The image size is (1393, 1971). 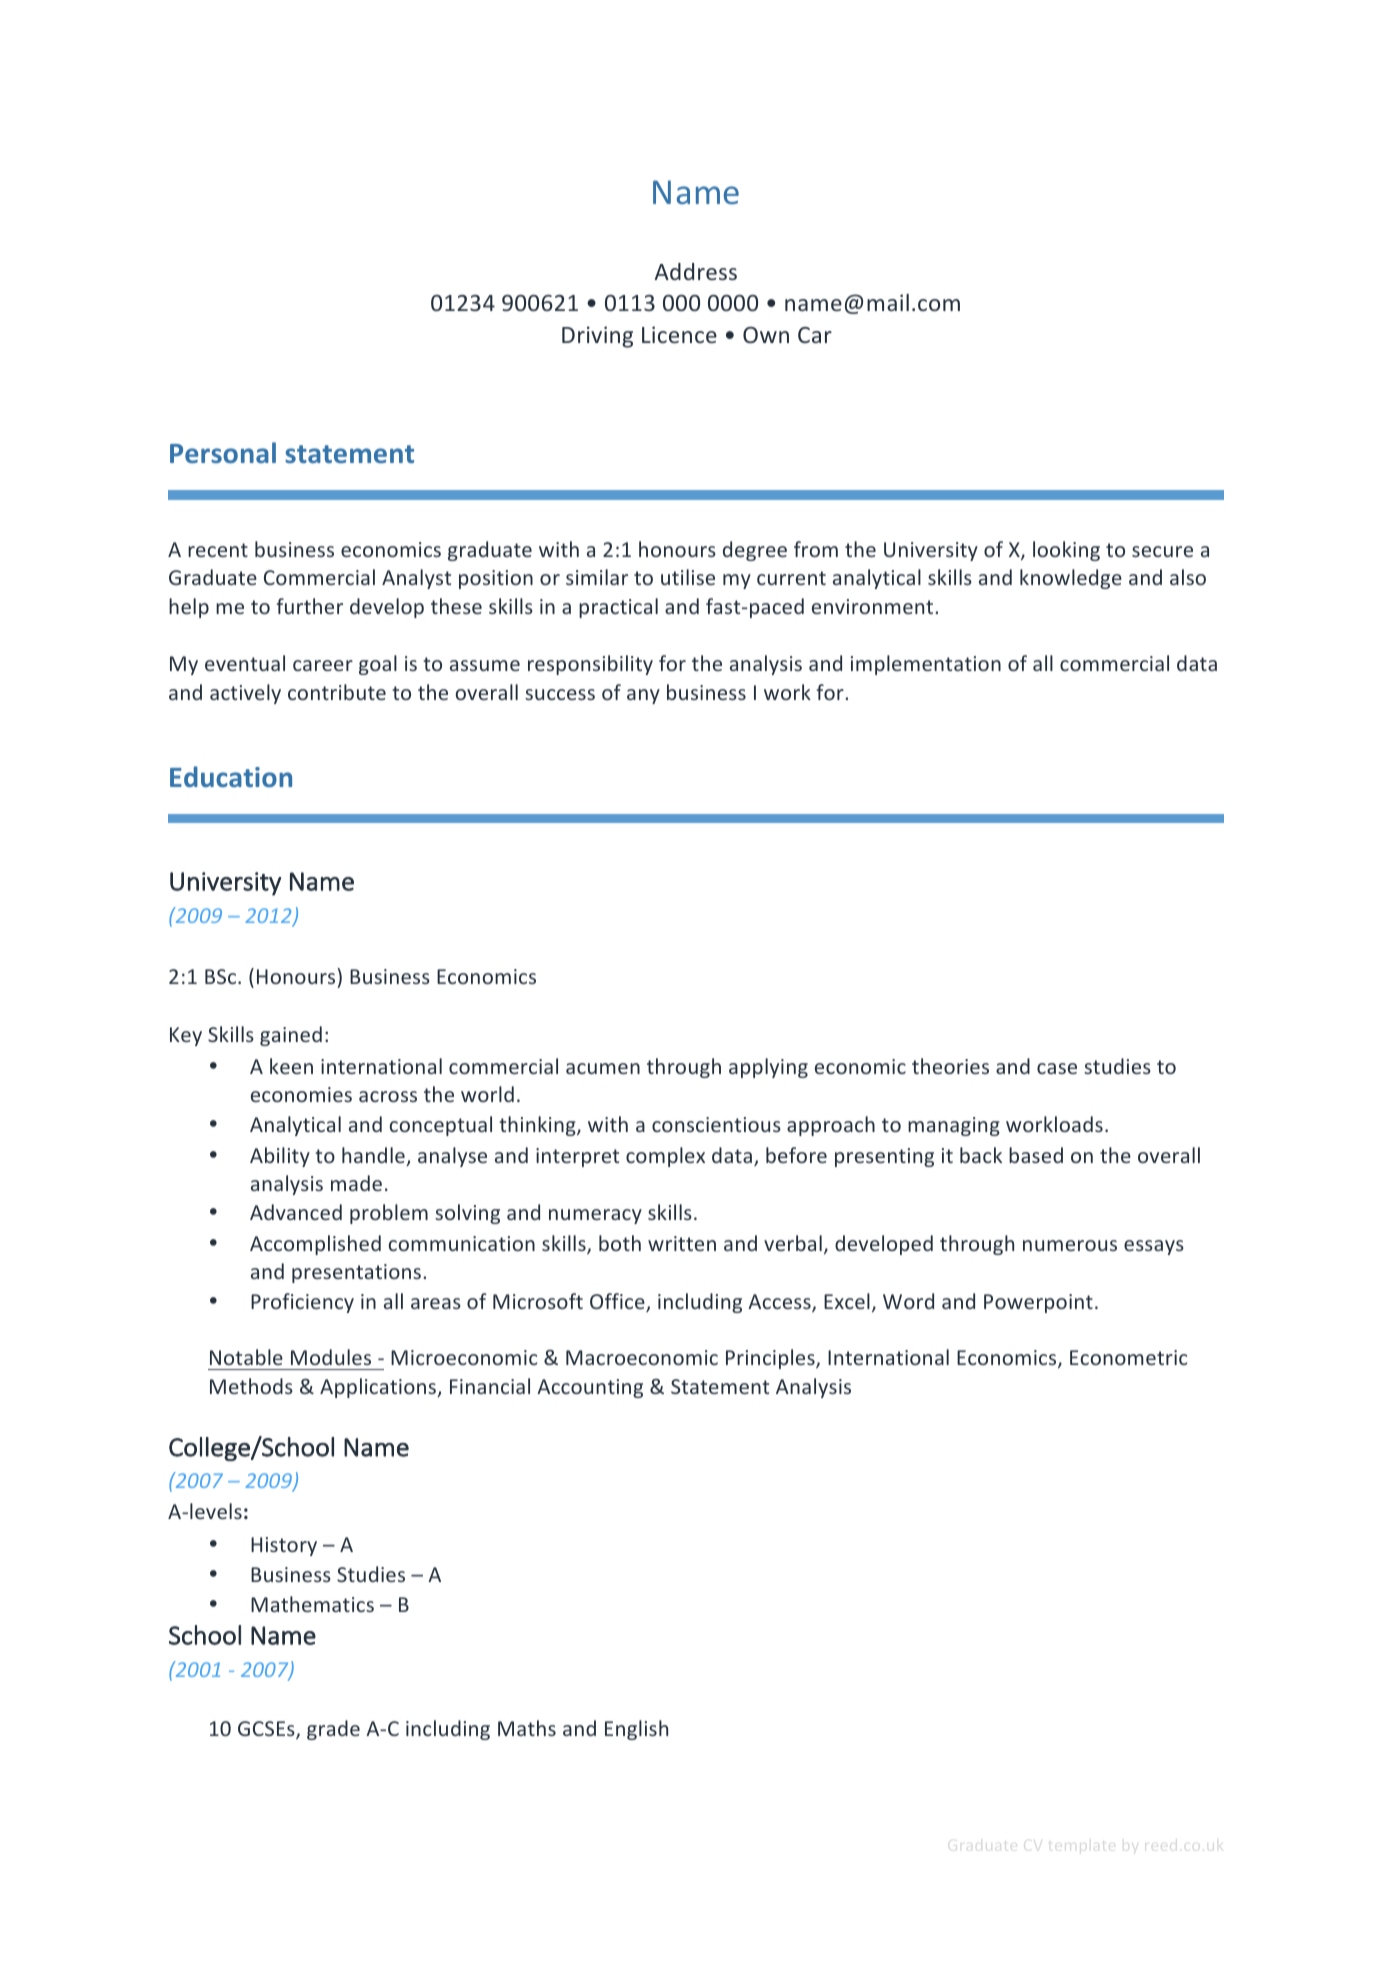 I want to click on any, so click(x=643, y=696).
